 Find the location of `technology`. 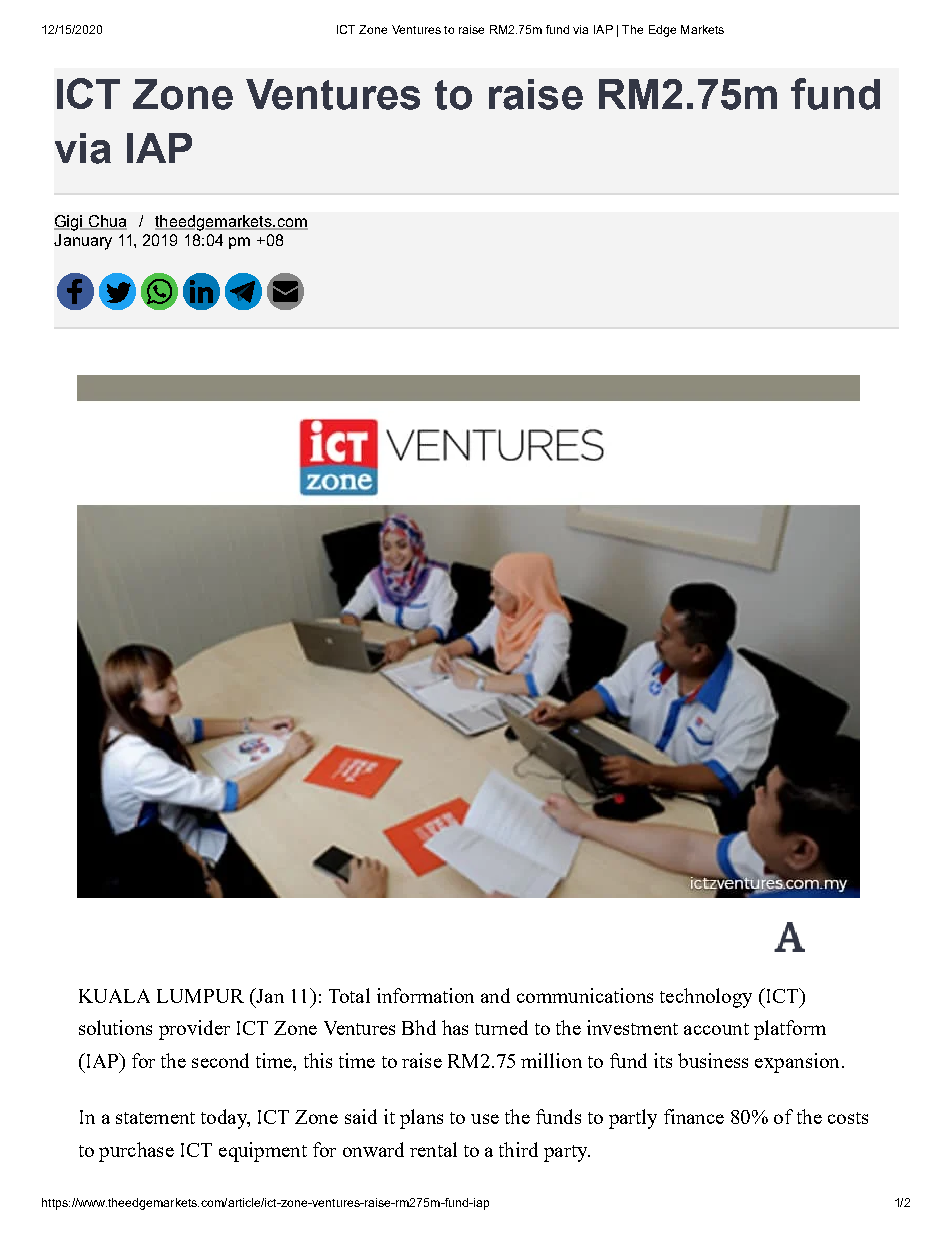

technology is located at coordinates (706, 998).
